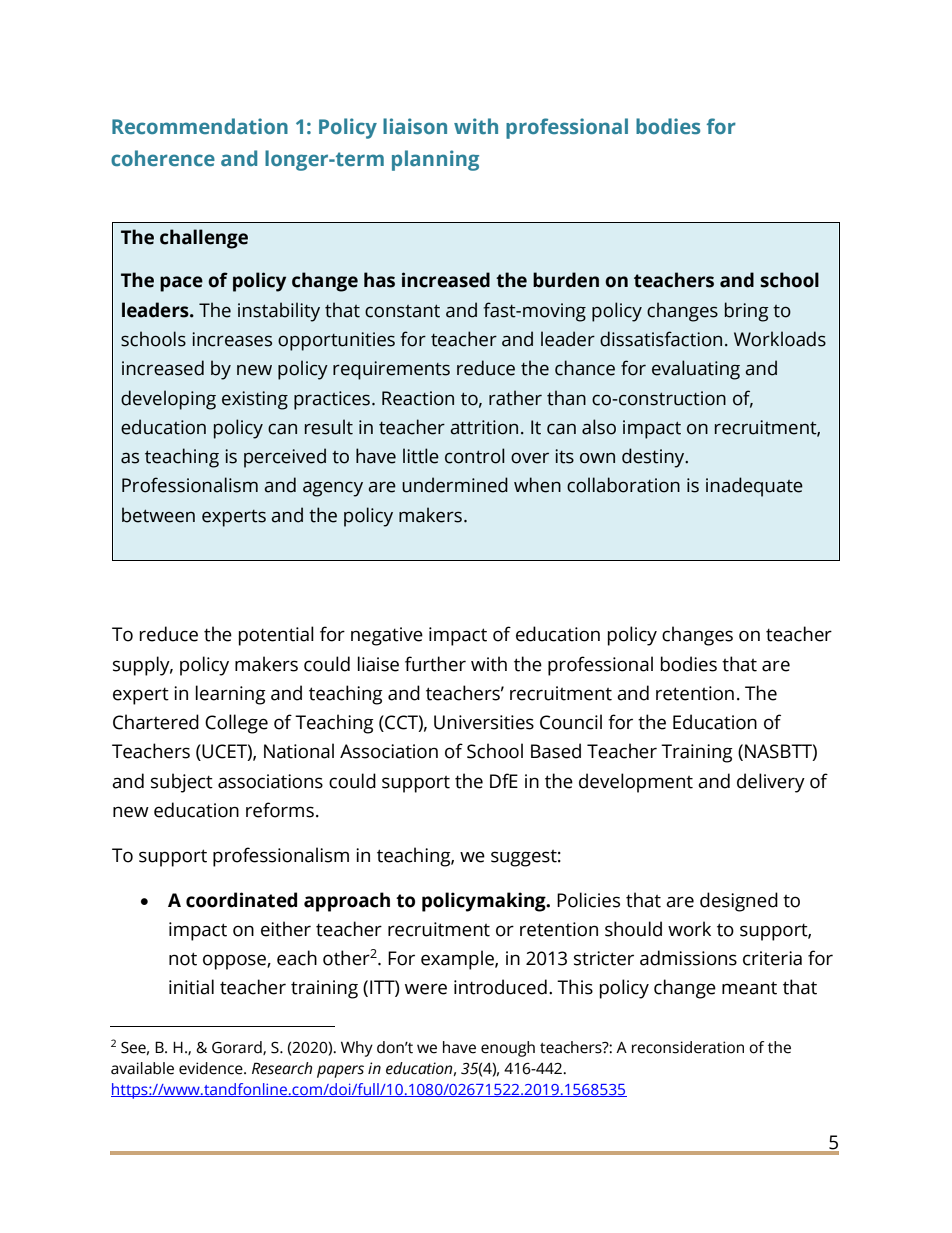  I want to click on evidence, so click(212, 1068).
